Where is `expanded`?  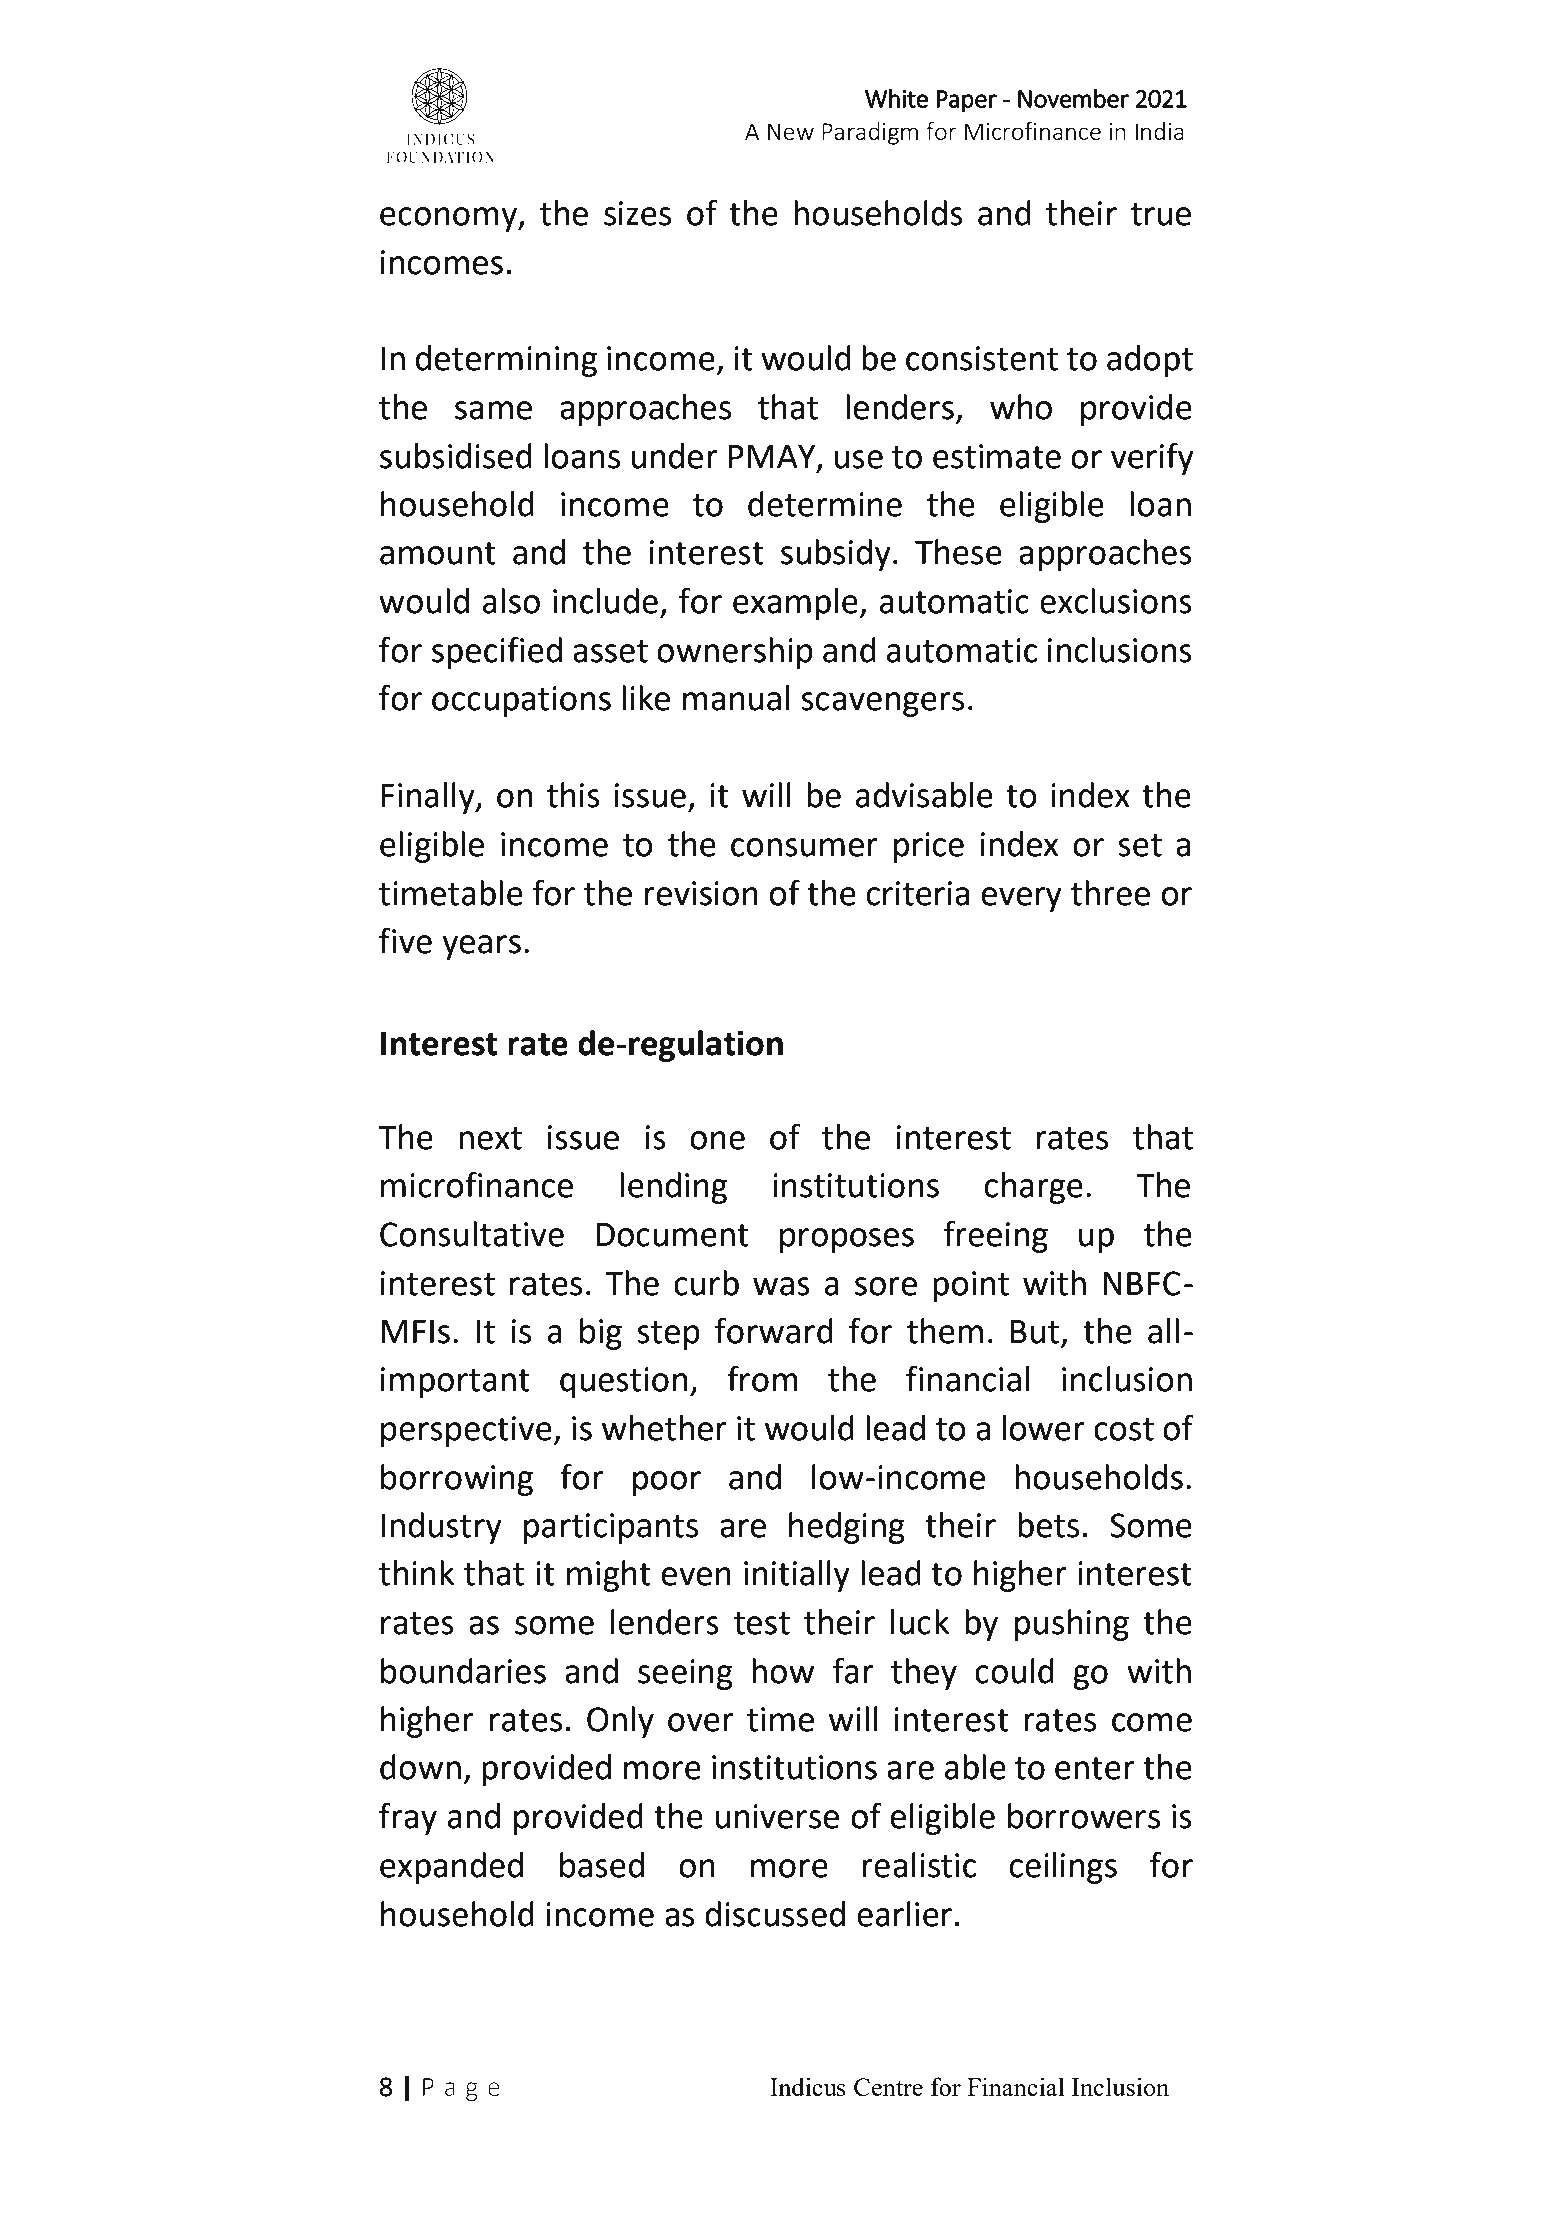
expanded is located at coordinates (451, 1868).
